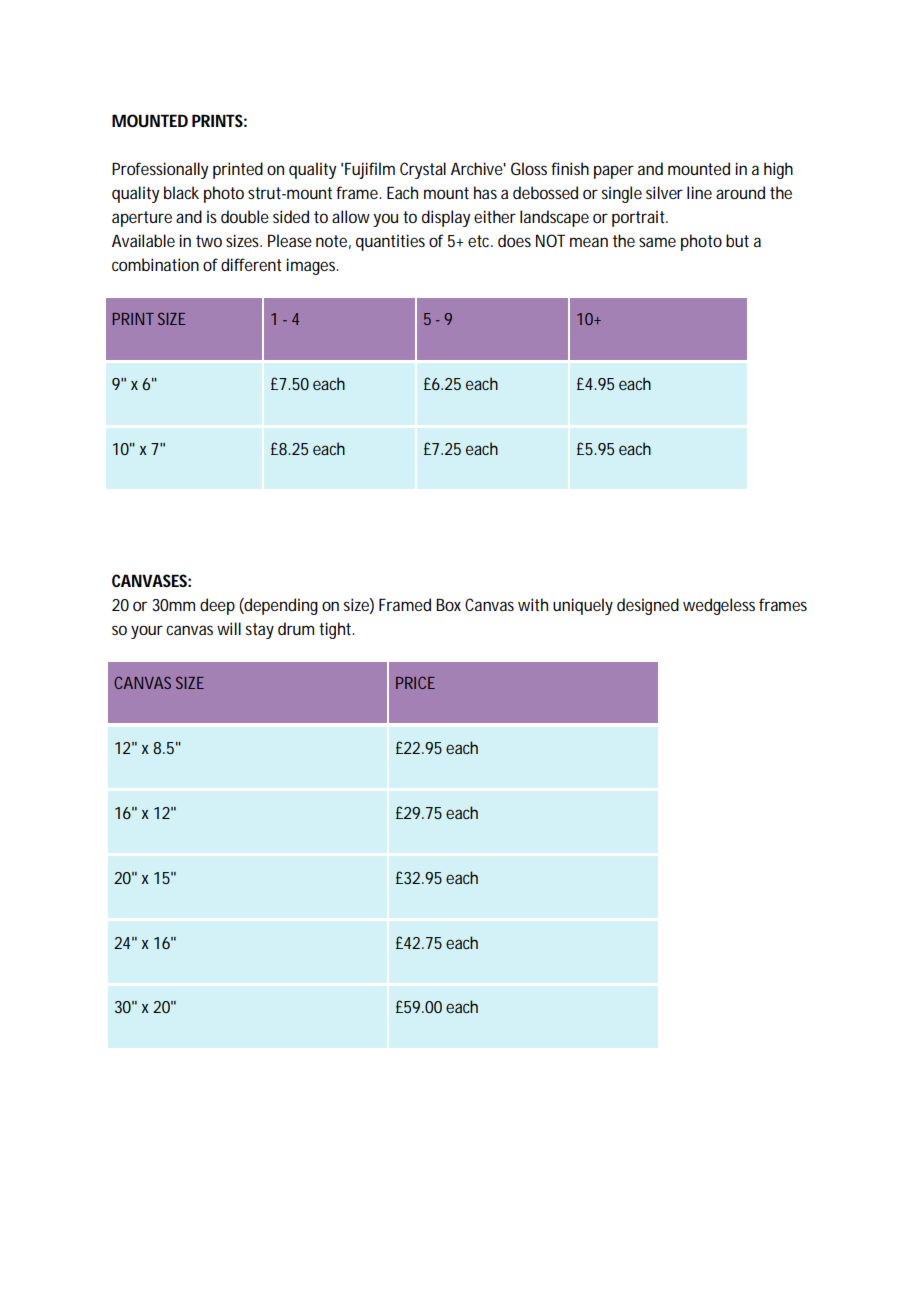  Describe the element at coordinates (181, 192) in the screenshot. I see `black` at that location.
